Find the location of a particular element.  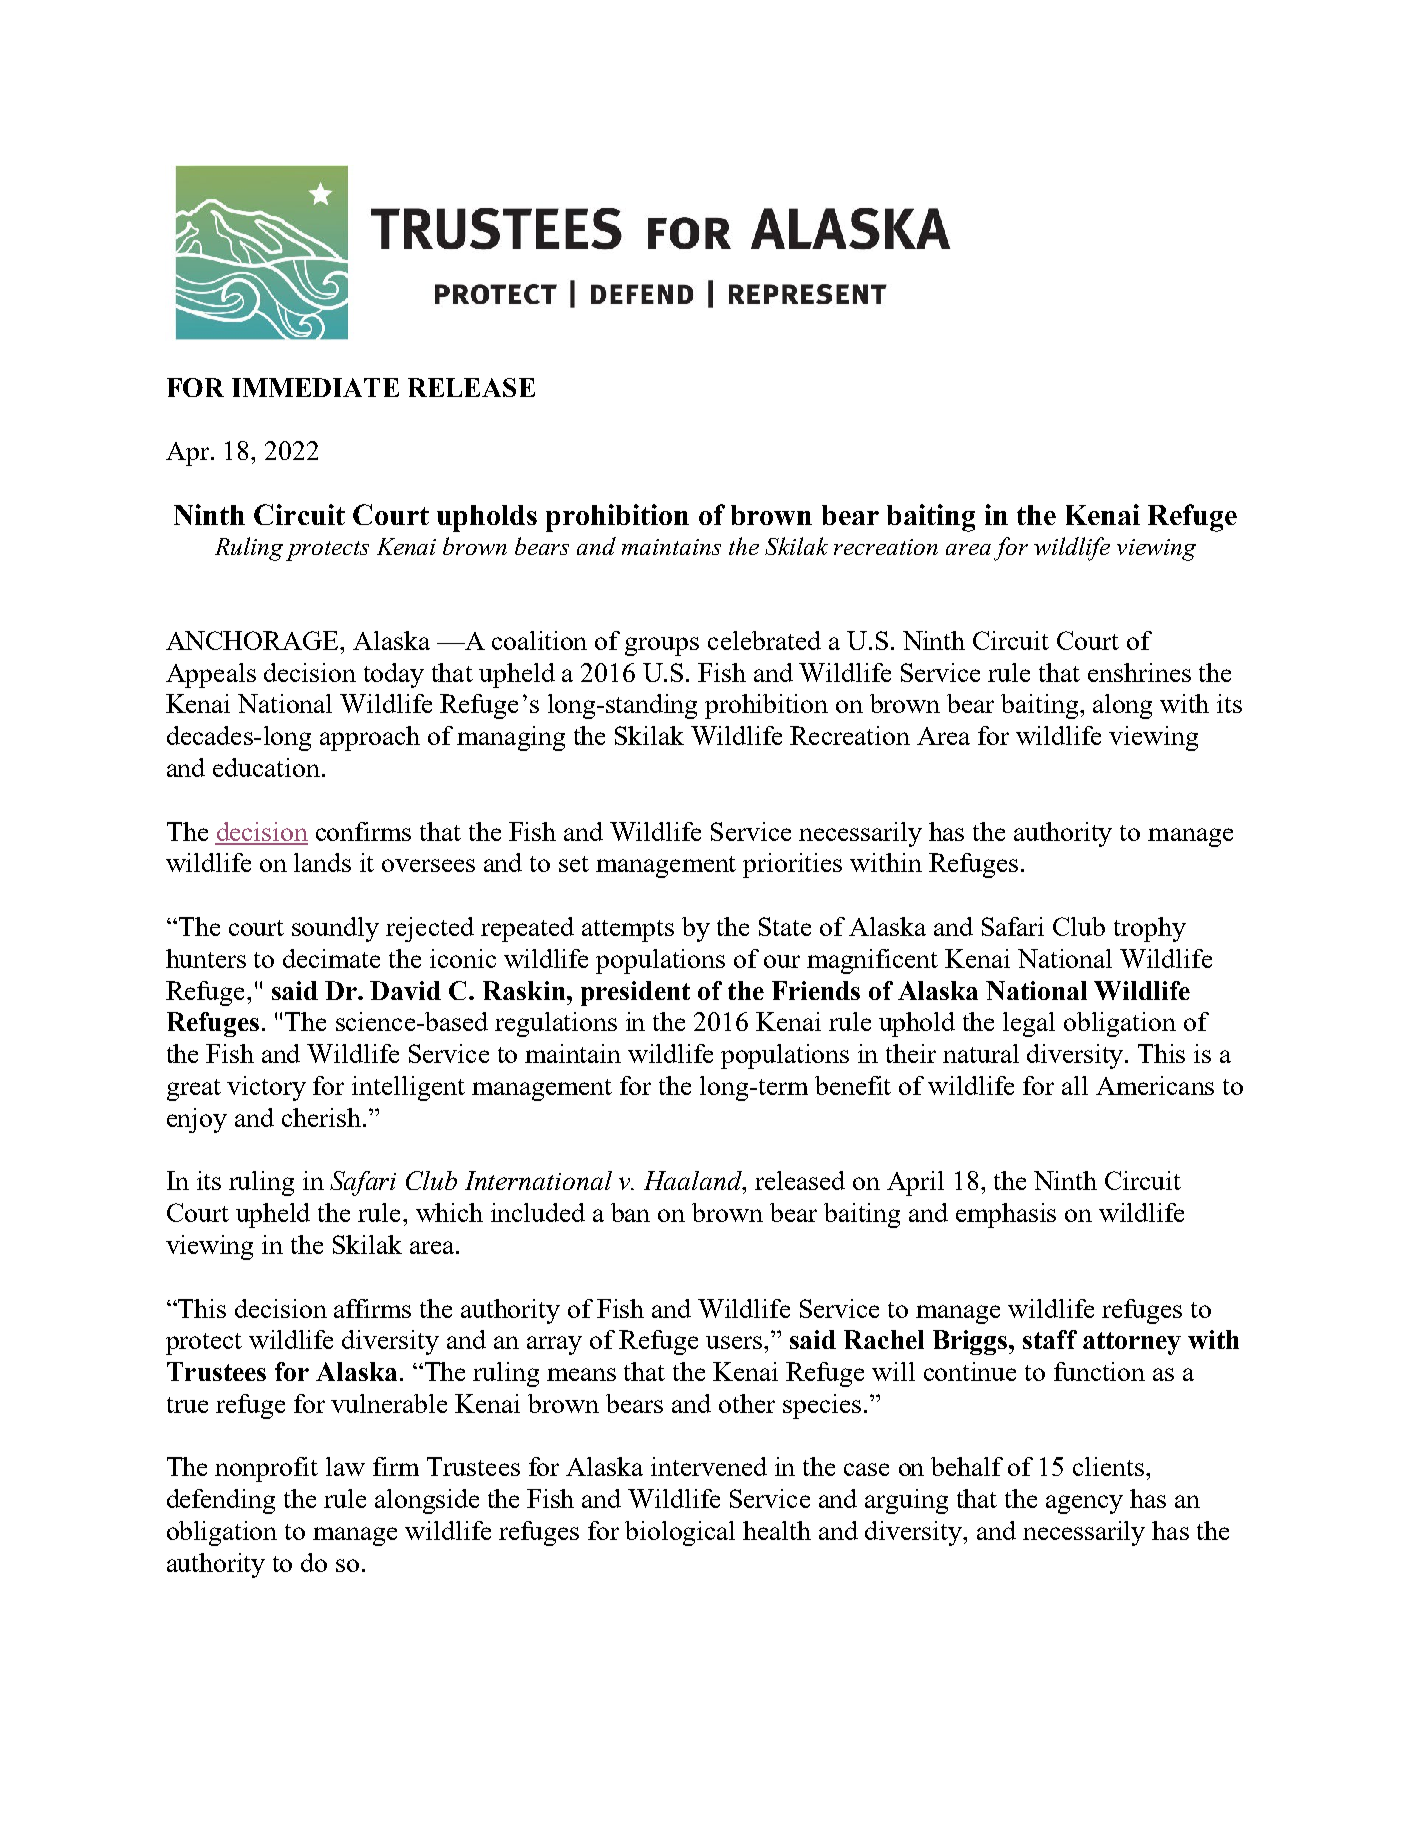

nonprofit is located at coordinates (266, 1469).
